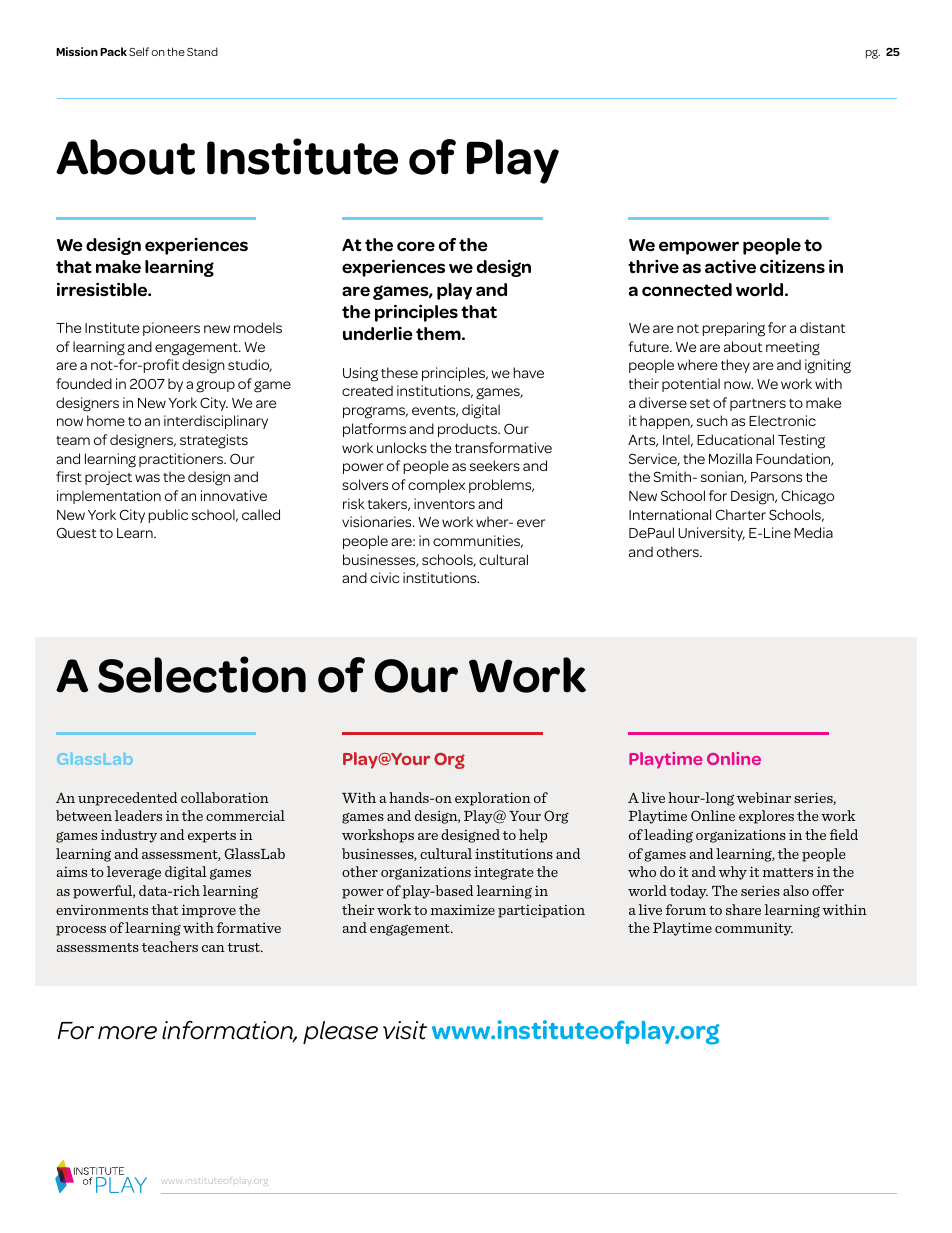 The width and height of the screenshot is (952, 1233). I want to click on exploration, so click(493, 799).
